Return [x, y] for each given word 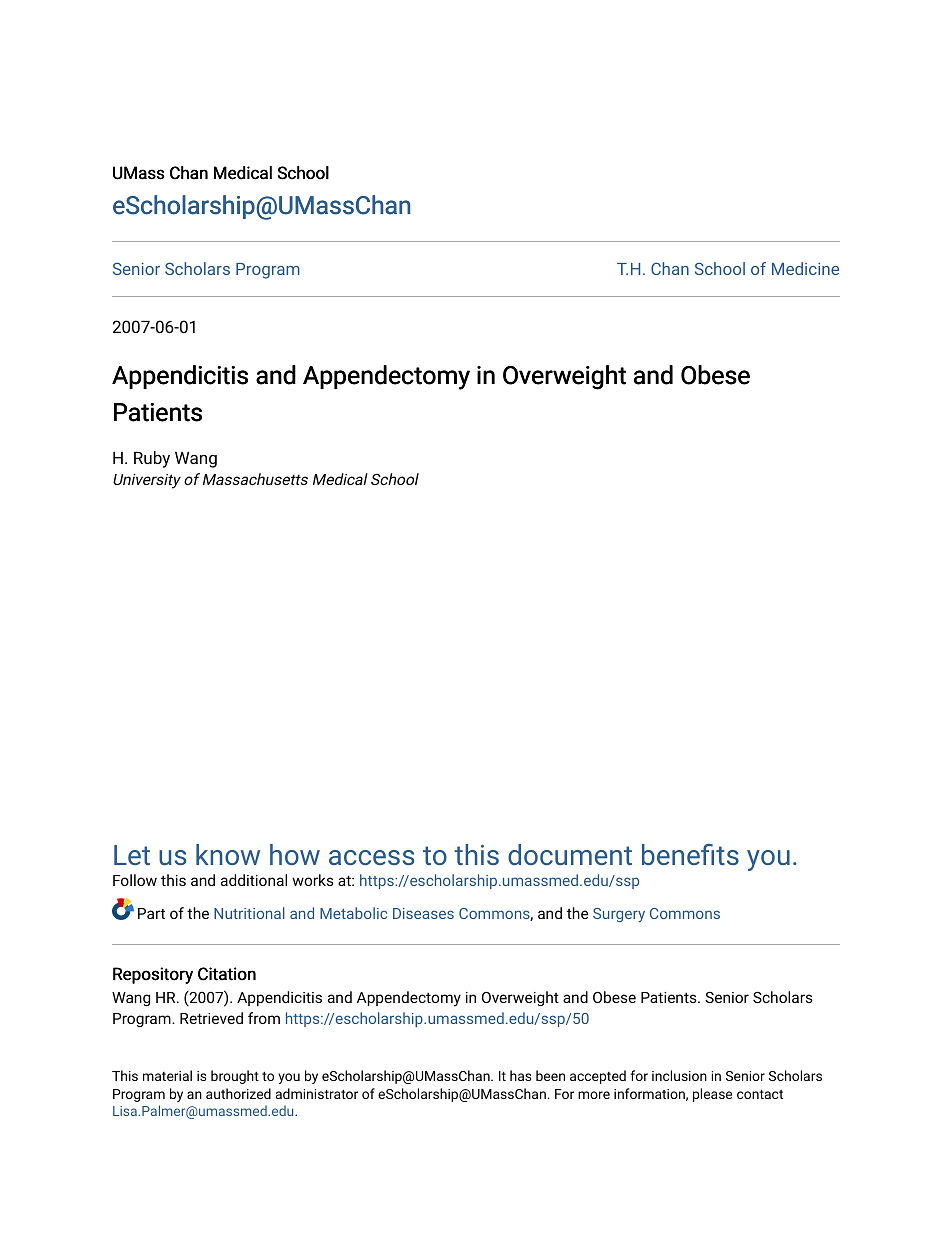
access [371, 857]
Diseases [423, 913]
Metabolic [353, 913]
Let [132, 855]
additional [254, 880]
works [313, 880]
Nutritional [249, 913]
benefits [690, 854]
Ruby [152, 459]
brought [235, 1077]
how [295, 854]
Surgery [619, 915]
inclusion [679, 1075]
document [570, 854]
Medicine [805, 268]
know [228, 854]
